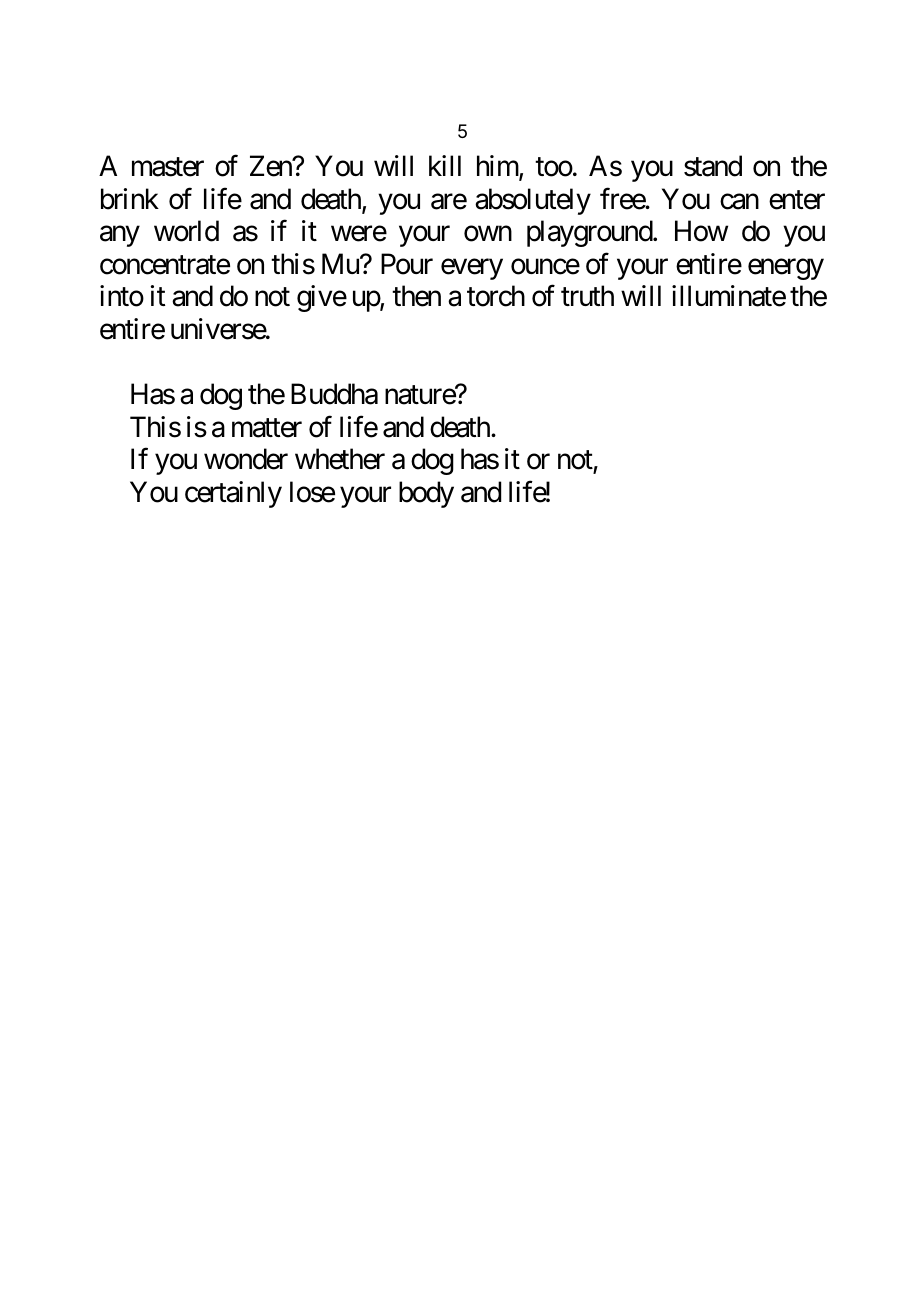  Describe the element at coordinates (233, 494) in the screenshot. I see `certainly` at that location.
